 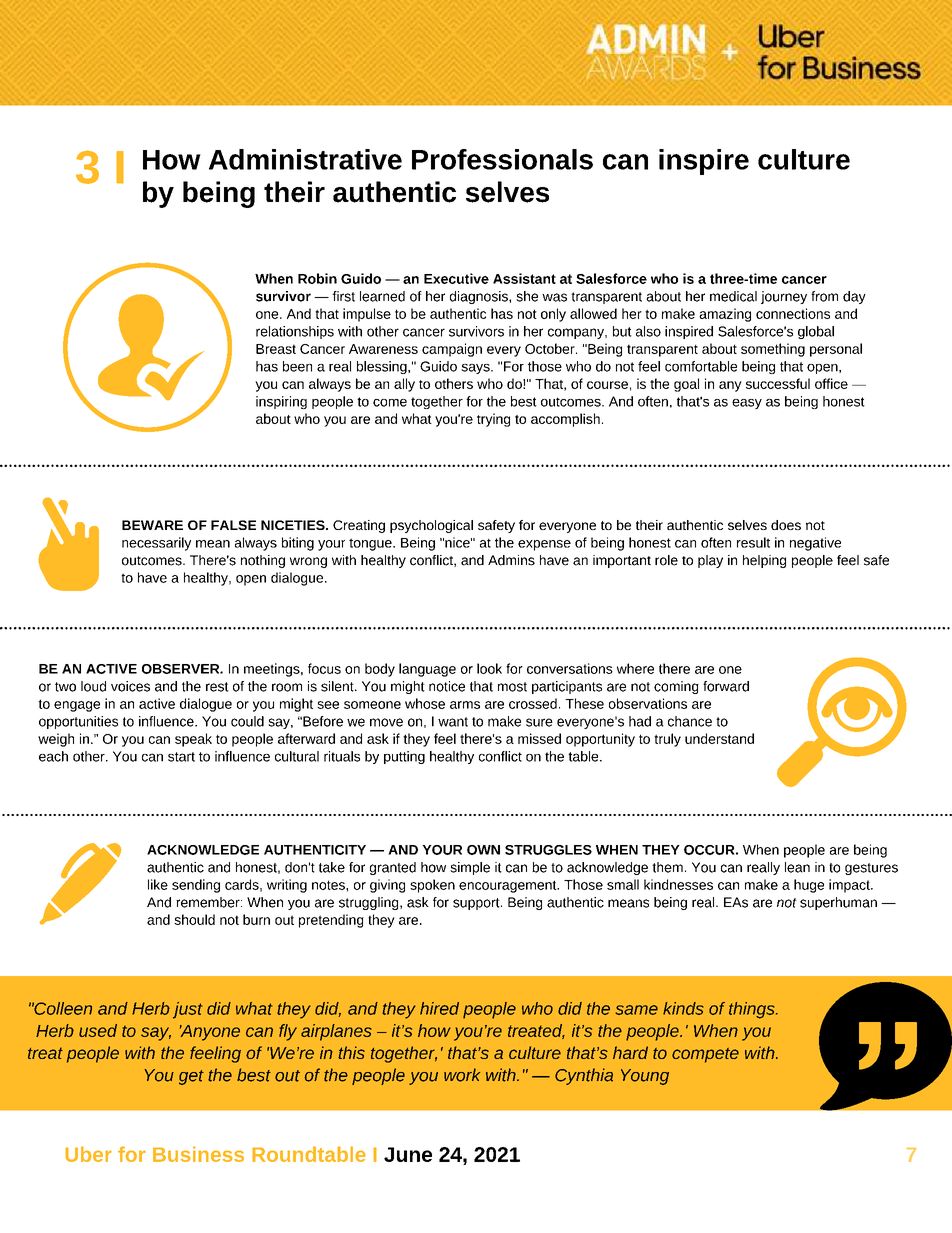 I want to click on diagnosis, so click(x=480, y=297).
